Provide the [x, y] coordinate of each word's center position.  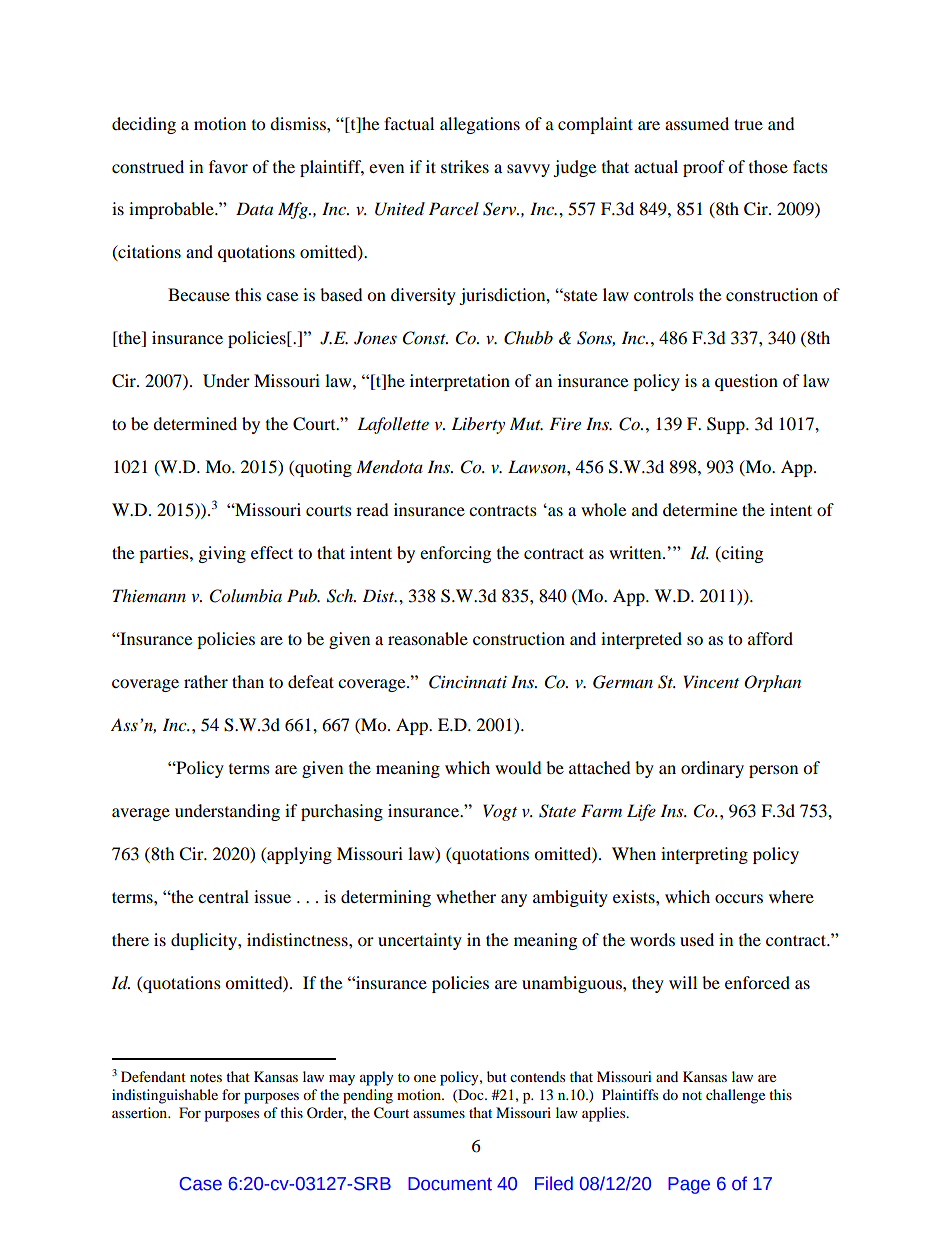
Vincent [711, 681]
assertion [141, 1112]
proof [704, 168]
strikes [465, 166]
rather [206, 681]
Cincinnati [468, 682]
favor [228, 166]
